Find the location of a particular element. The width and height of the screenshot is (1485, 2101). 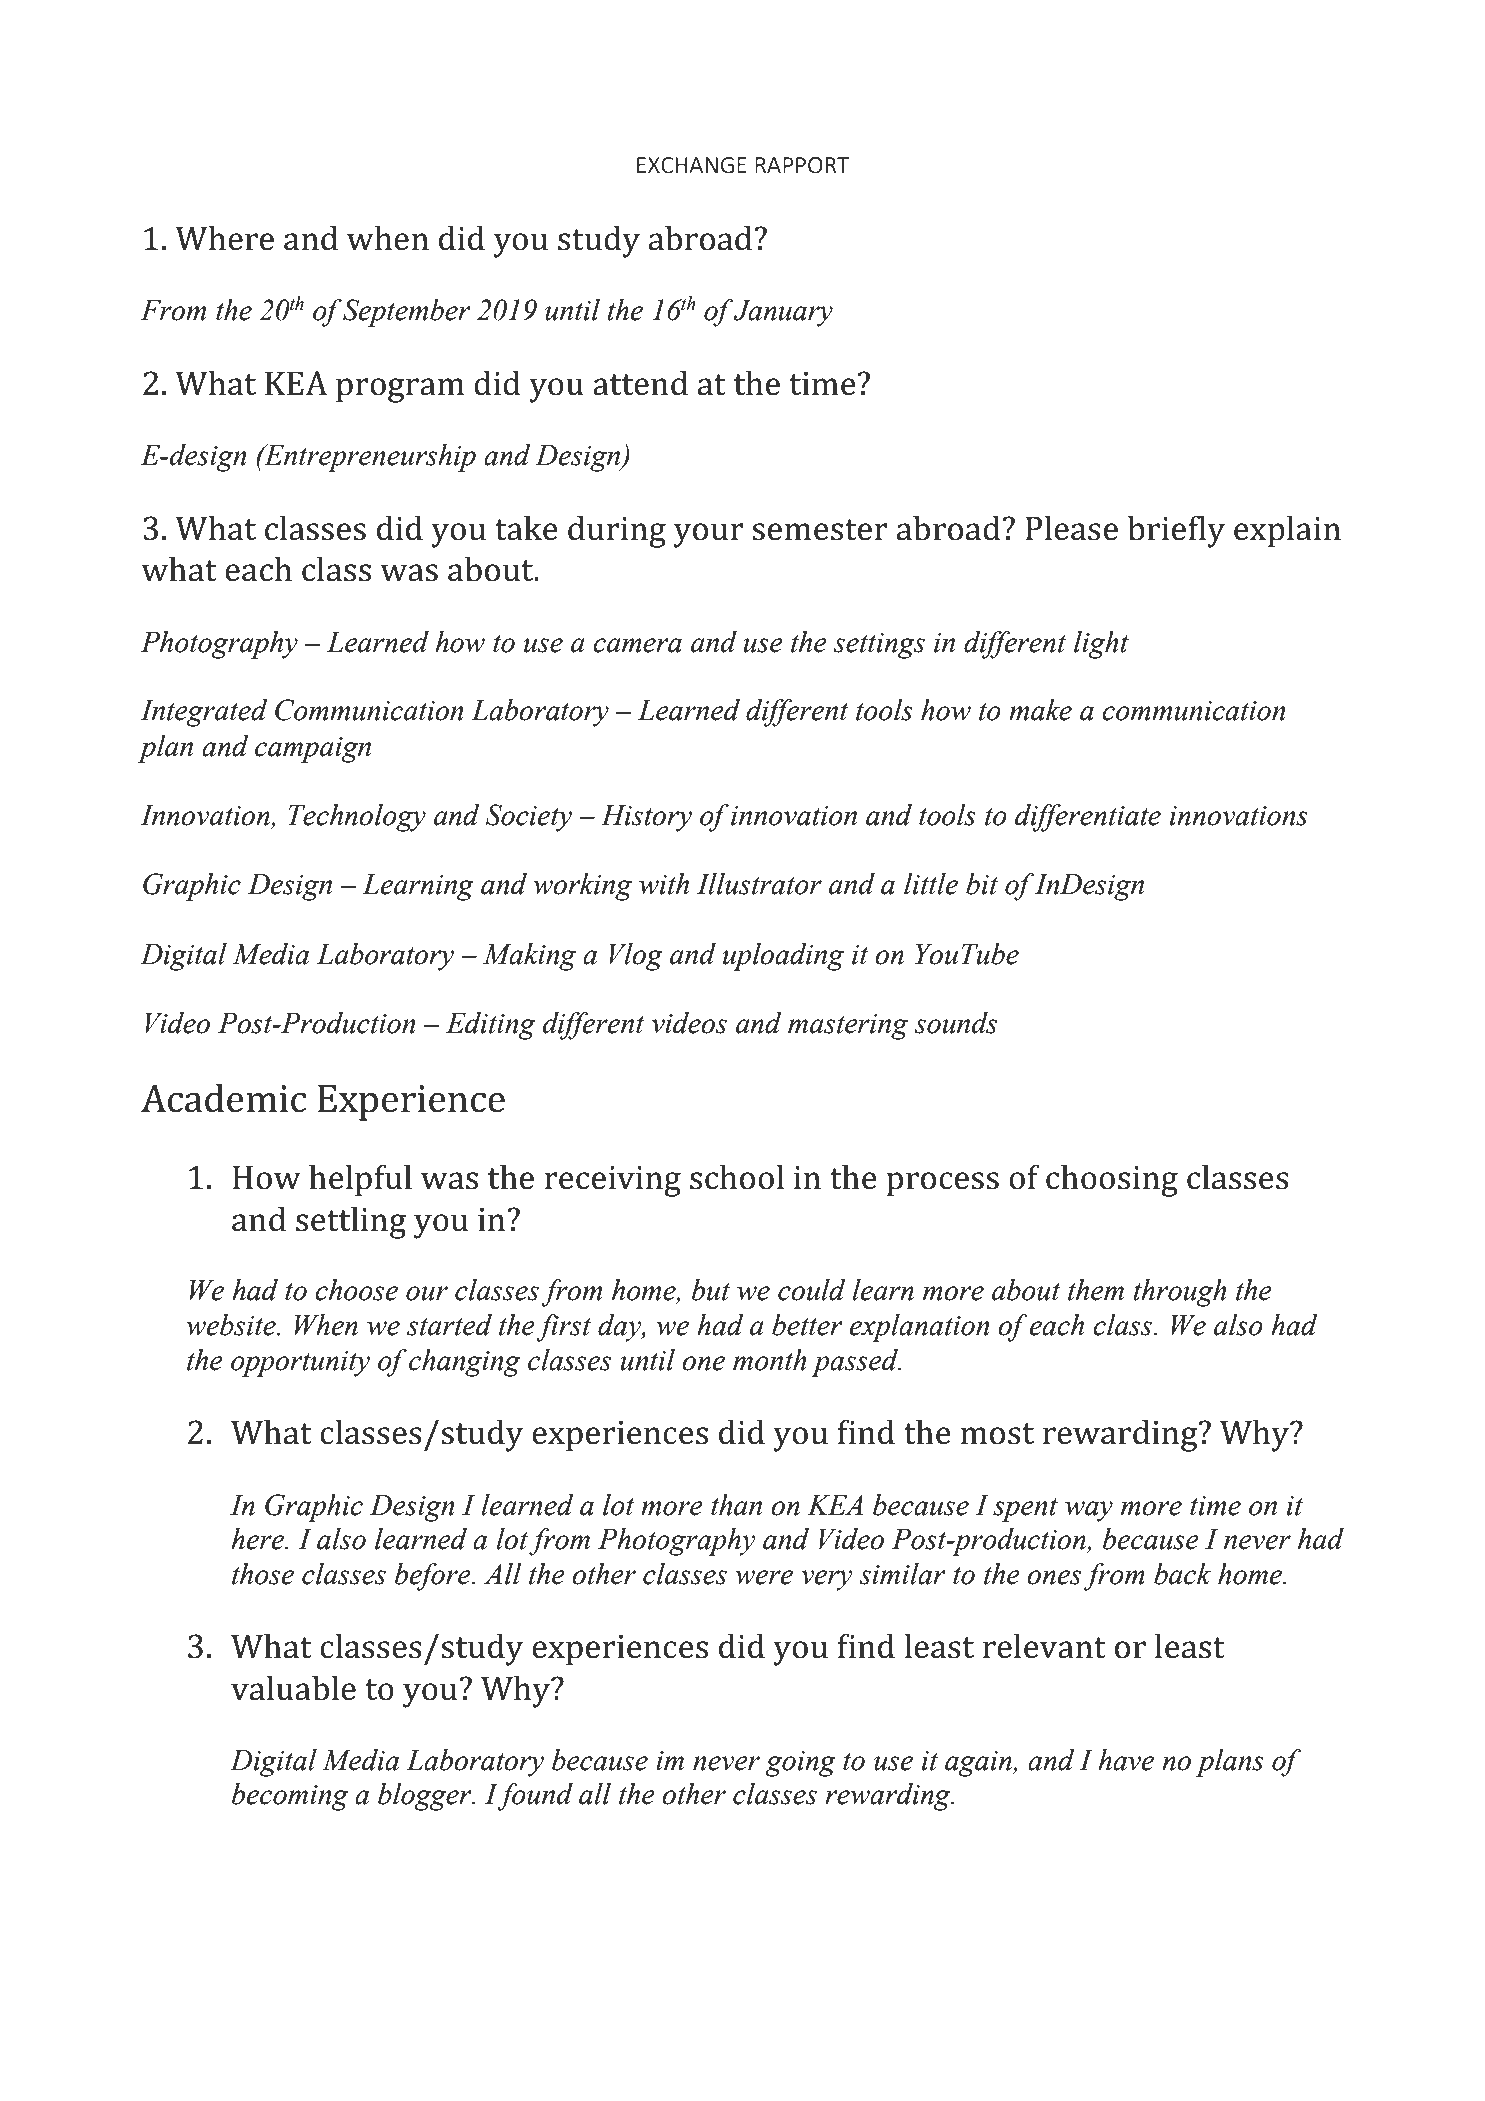

RAPPORT is located at coordinates (802, 165).
